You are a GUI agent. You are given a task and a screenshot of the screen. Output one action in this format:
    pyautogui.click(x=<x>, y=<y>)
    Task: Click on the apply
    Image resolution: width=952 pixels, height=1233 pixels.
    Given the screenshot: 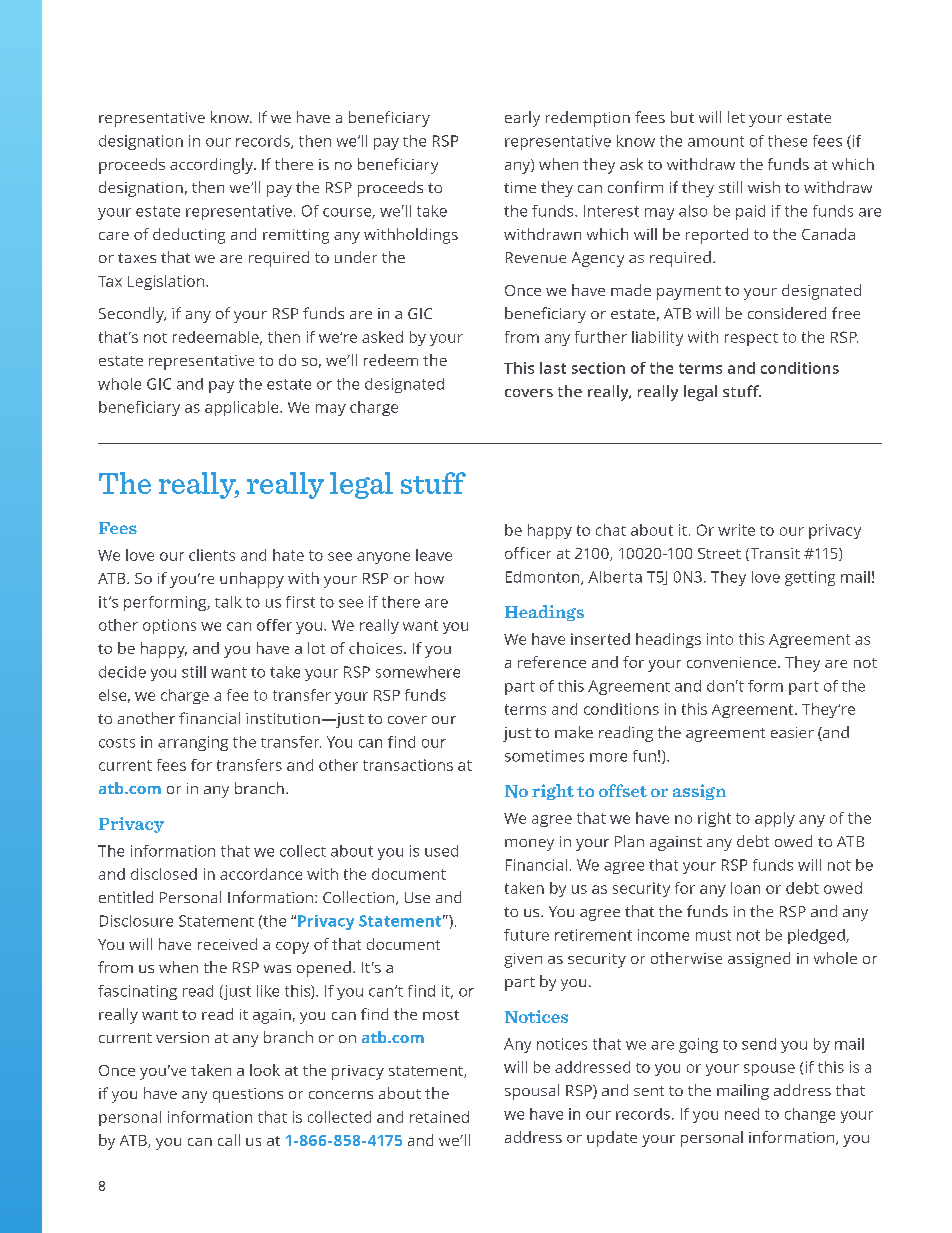 What is the action you would take?
    pyautogui.click(x=775, y=819)
